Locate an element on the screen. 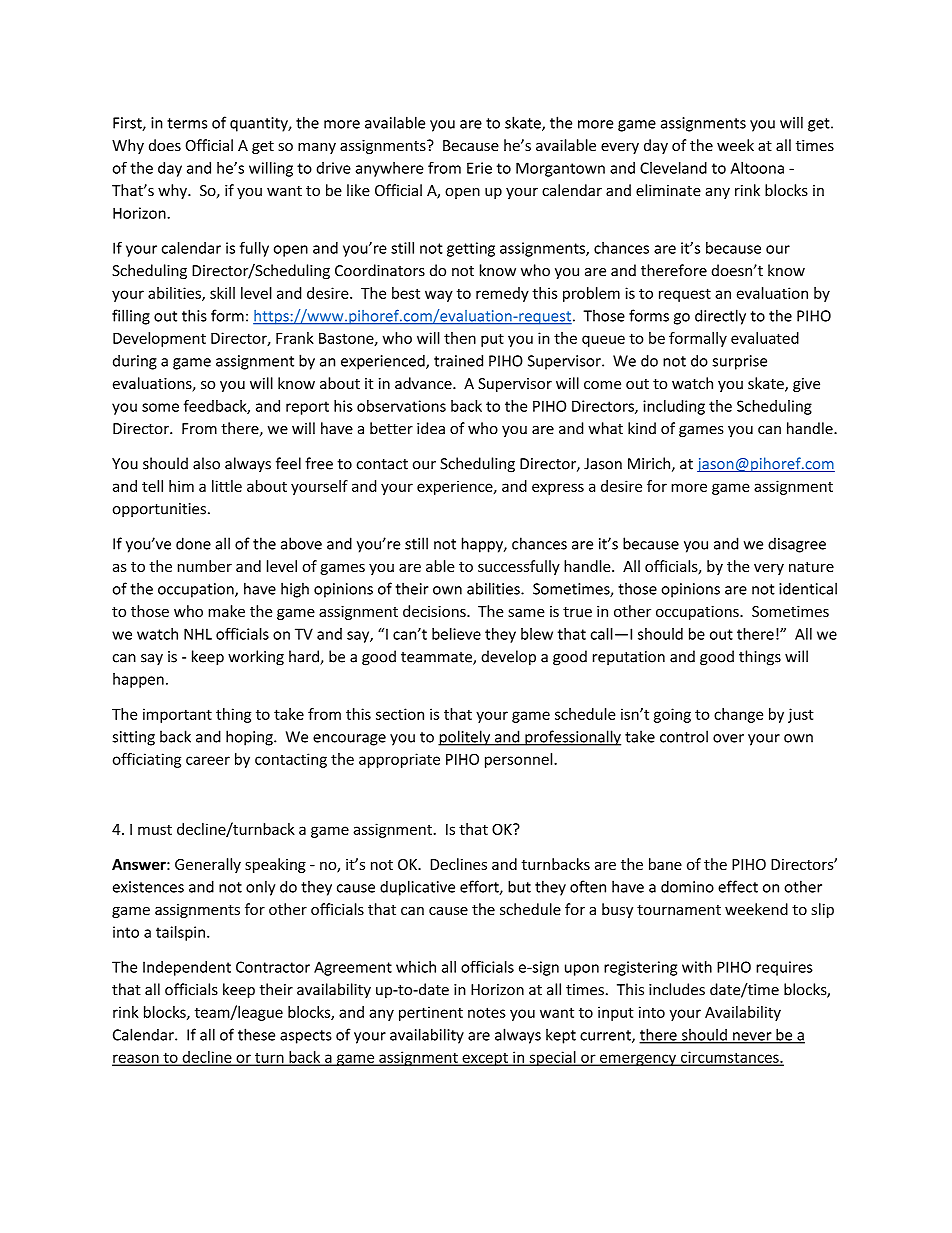  eliminate is located at coordinates (668, 190).
